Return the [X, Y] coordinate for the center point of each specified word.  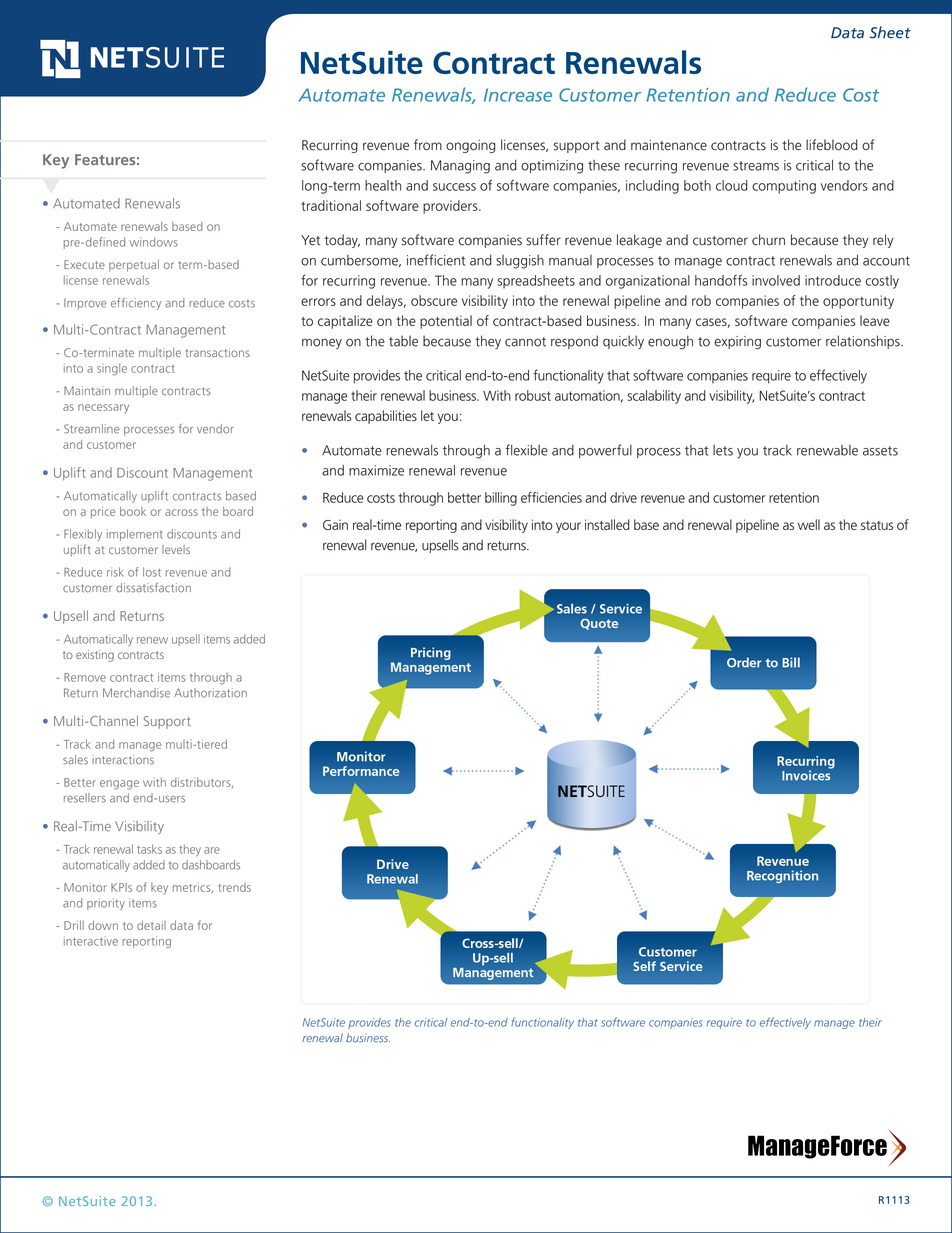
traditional [331, 205]
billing [501, 499]
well [809, 524]
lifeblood [832, 145]
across [181, 512]
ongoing [471, 146]
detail [151, 925]
